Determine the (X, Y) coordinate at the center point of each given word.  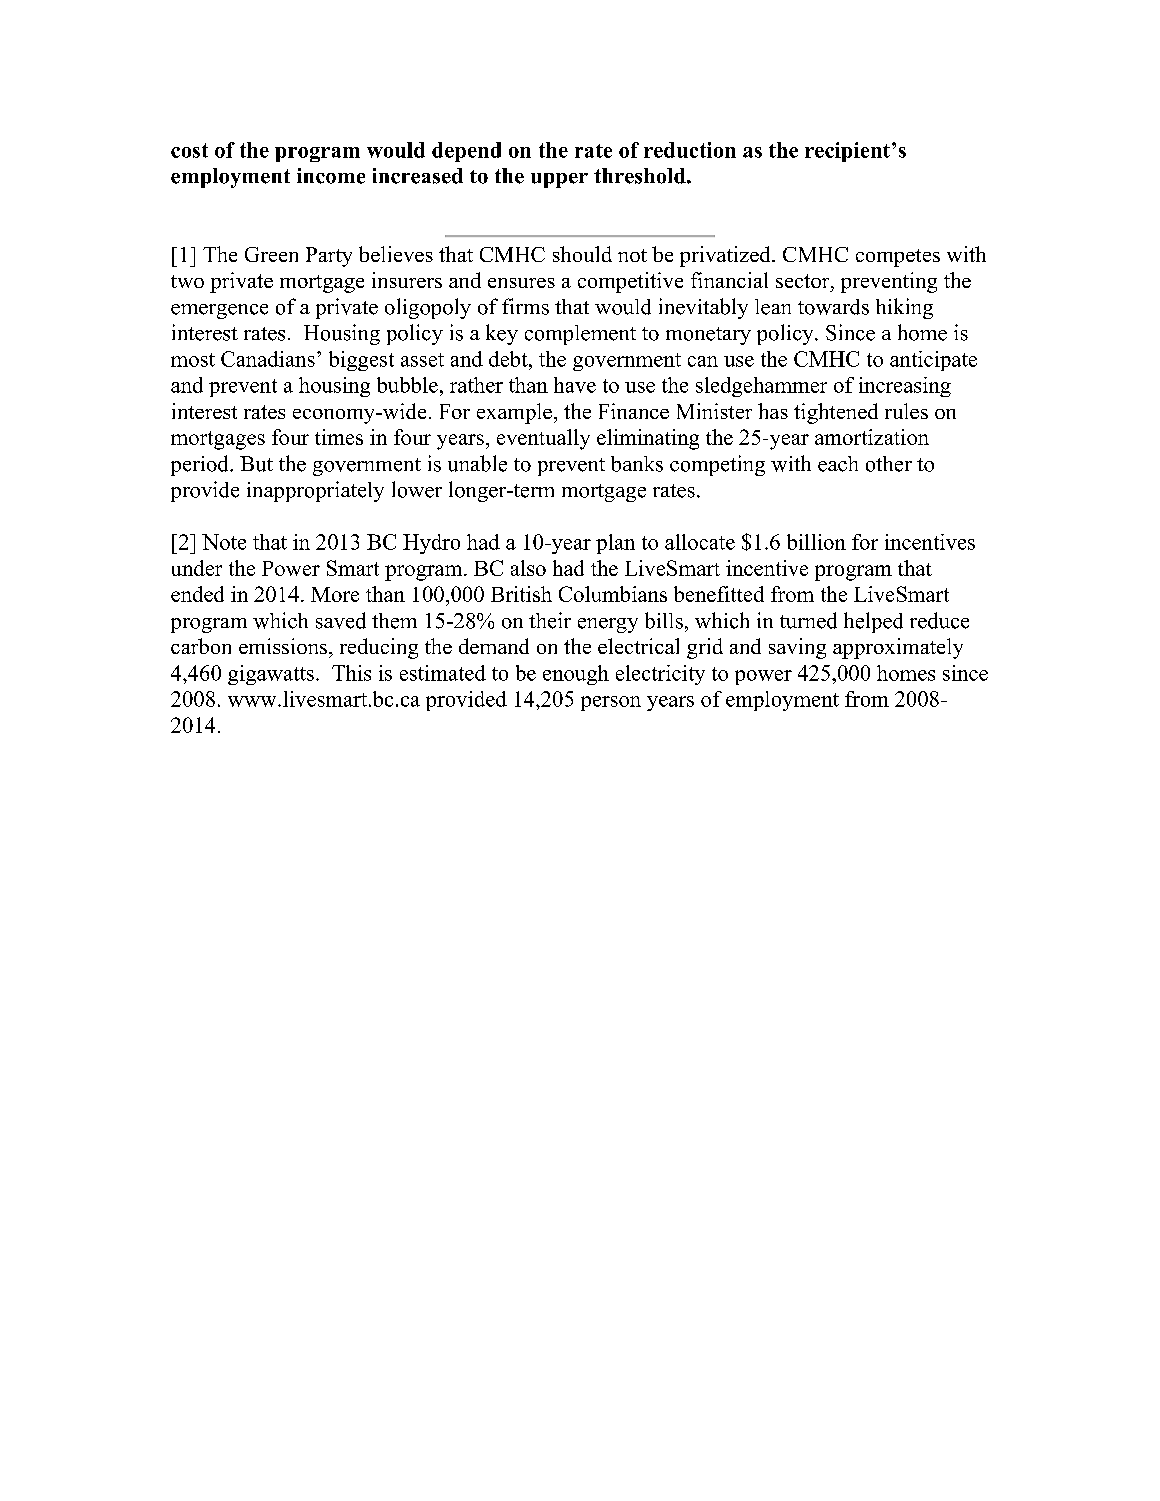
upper (559, 180)
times (339, 437)
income (331, 176)
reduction (690, 150)
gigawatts (271, 675)
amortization (872, 437)
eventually (543, 439)
